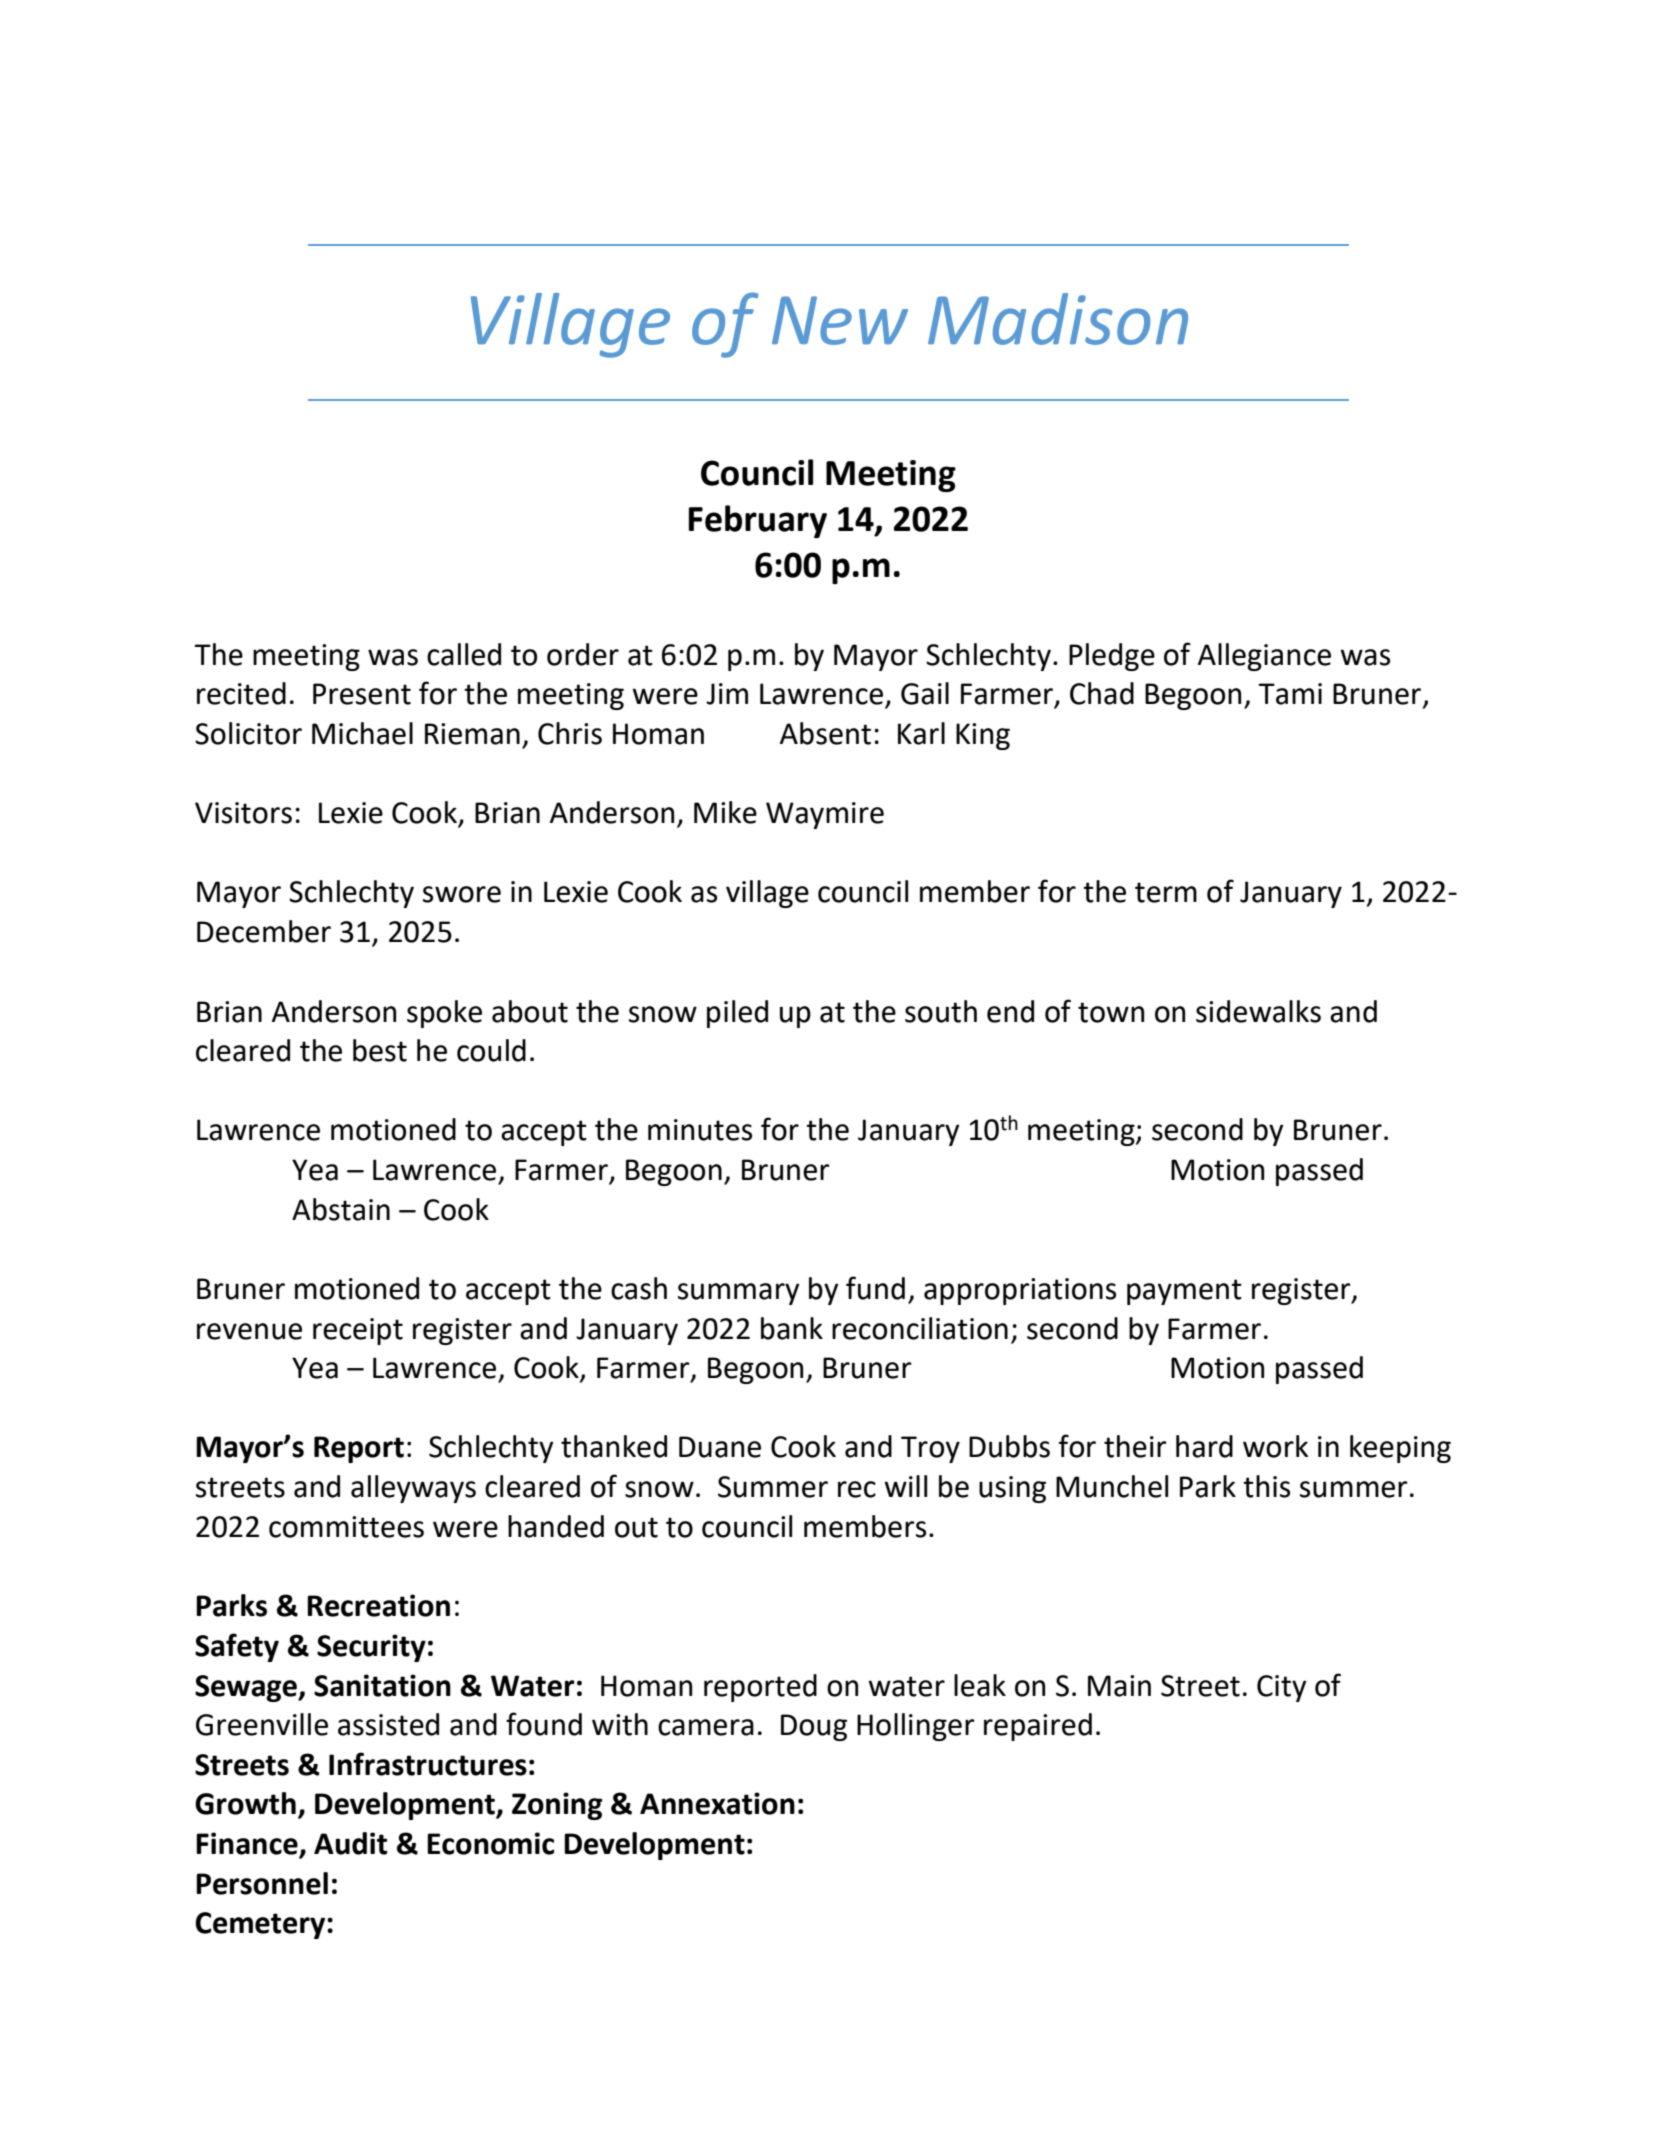 The width and height of the document is (1656, 2143). I want to click on town, so click(1111, 1012).
